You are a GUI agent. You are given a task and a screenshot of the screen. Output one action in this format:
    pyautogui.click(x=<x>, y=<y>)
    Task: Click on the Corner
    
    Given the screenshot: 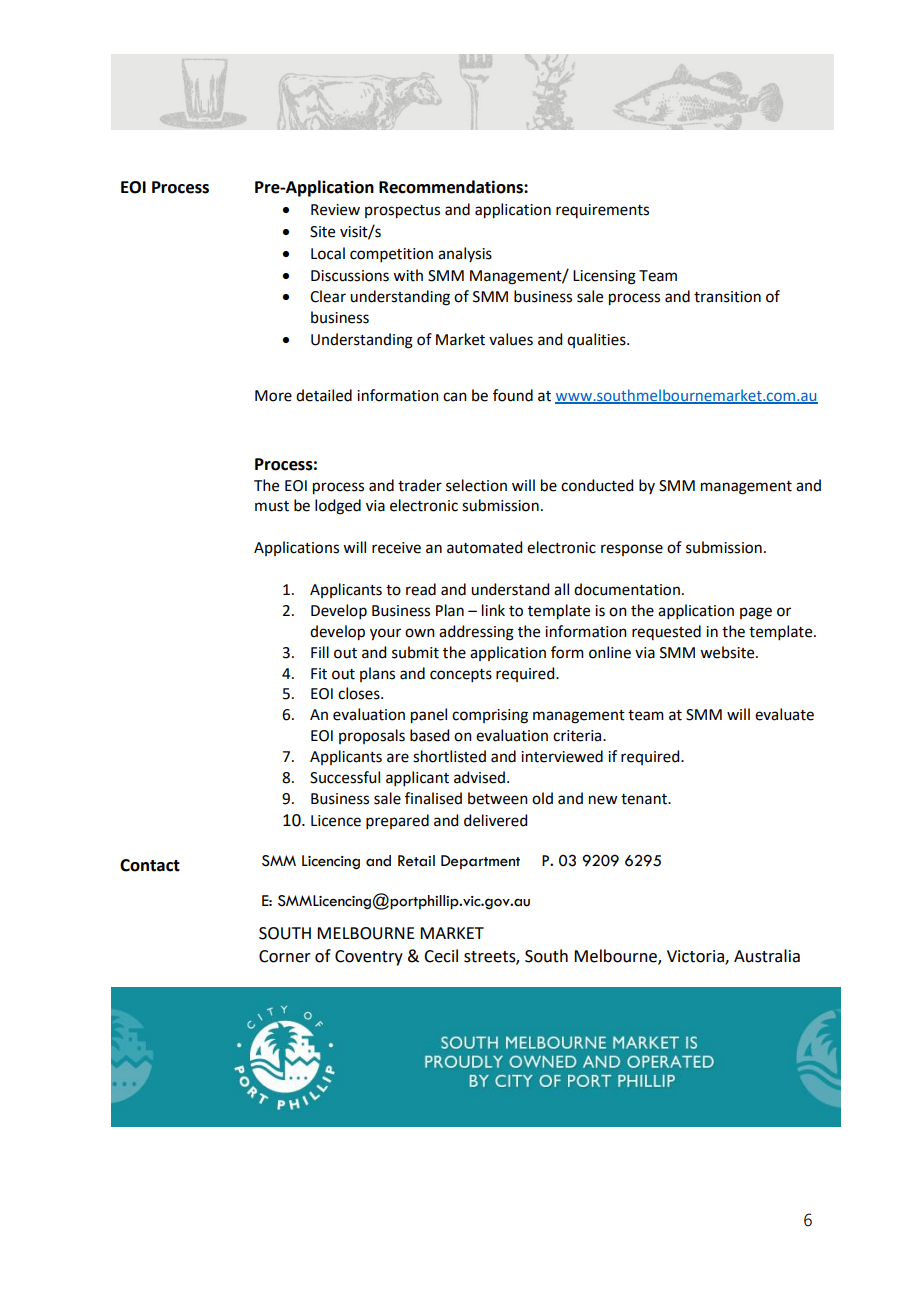 What is the action you would take?
    pyautogui.click(x=285, y=956)
